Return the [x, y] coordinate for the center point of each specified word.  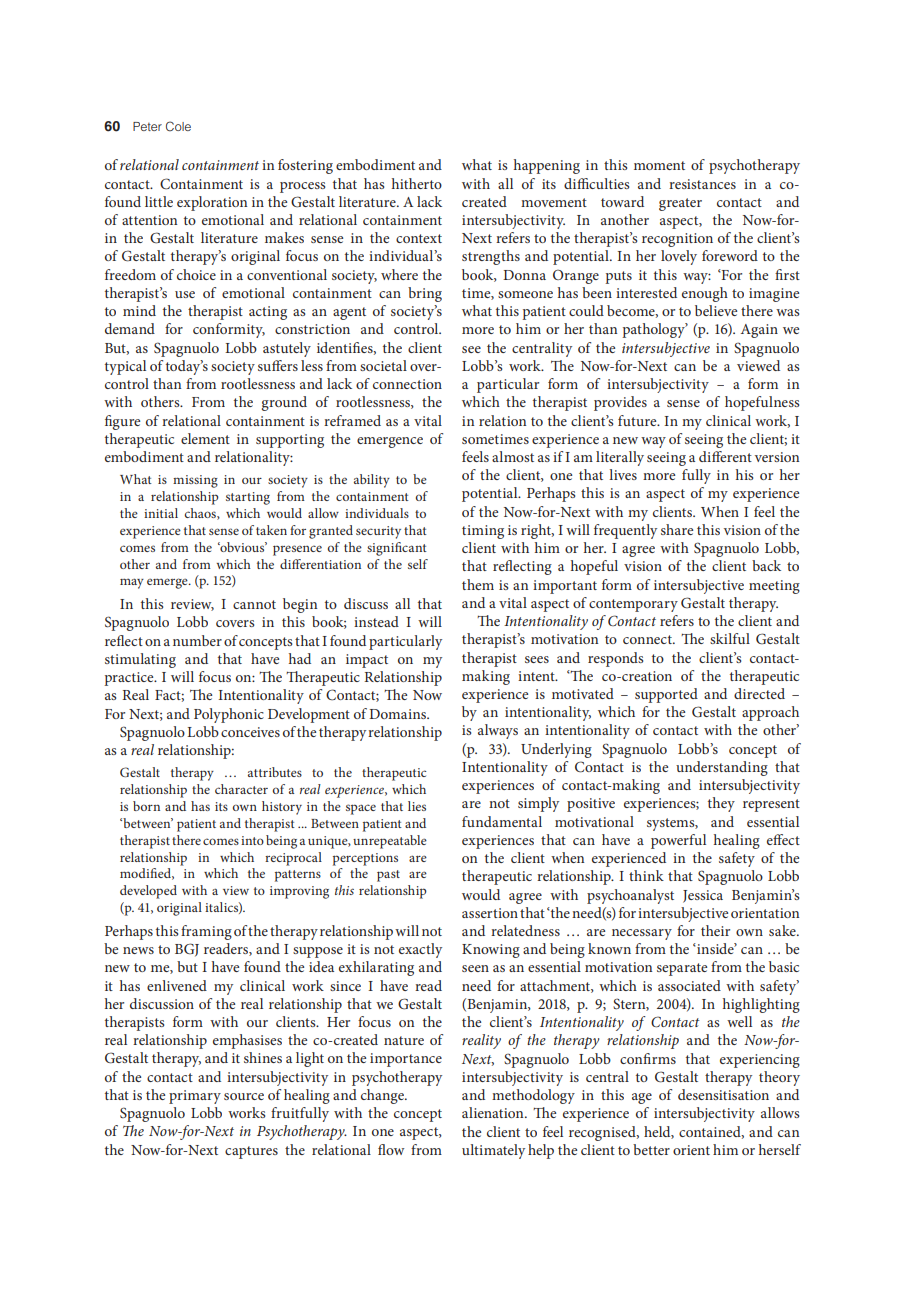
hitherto [417, 183]
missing [195, 481]
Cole [178, 126]
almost [513, 456]
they [721, 804]
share [677, 529]
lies [417, 806]
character [241, 789]
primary [195, 1097]
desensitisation [723, 1094]
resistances [702, 184]
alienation [494, 1112]
